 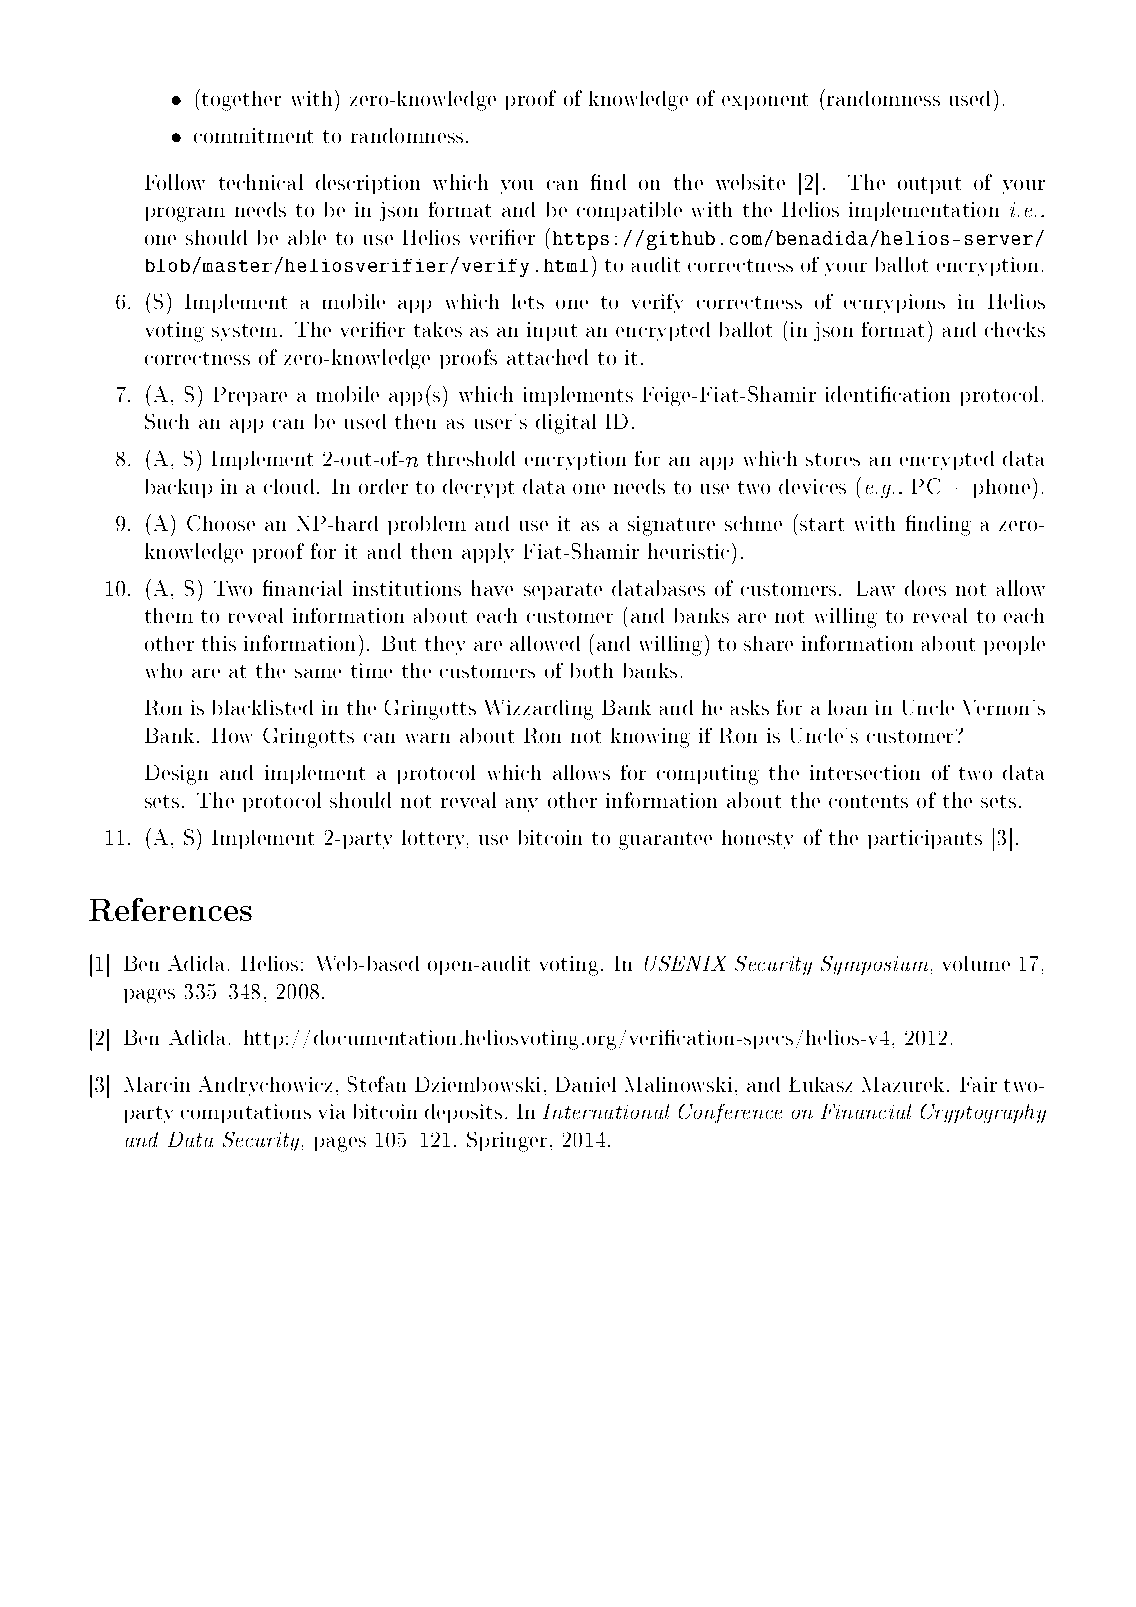 I want to click on guarantee, so click(x=665, y=841).
